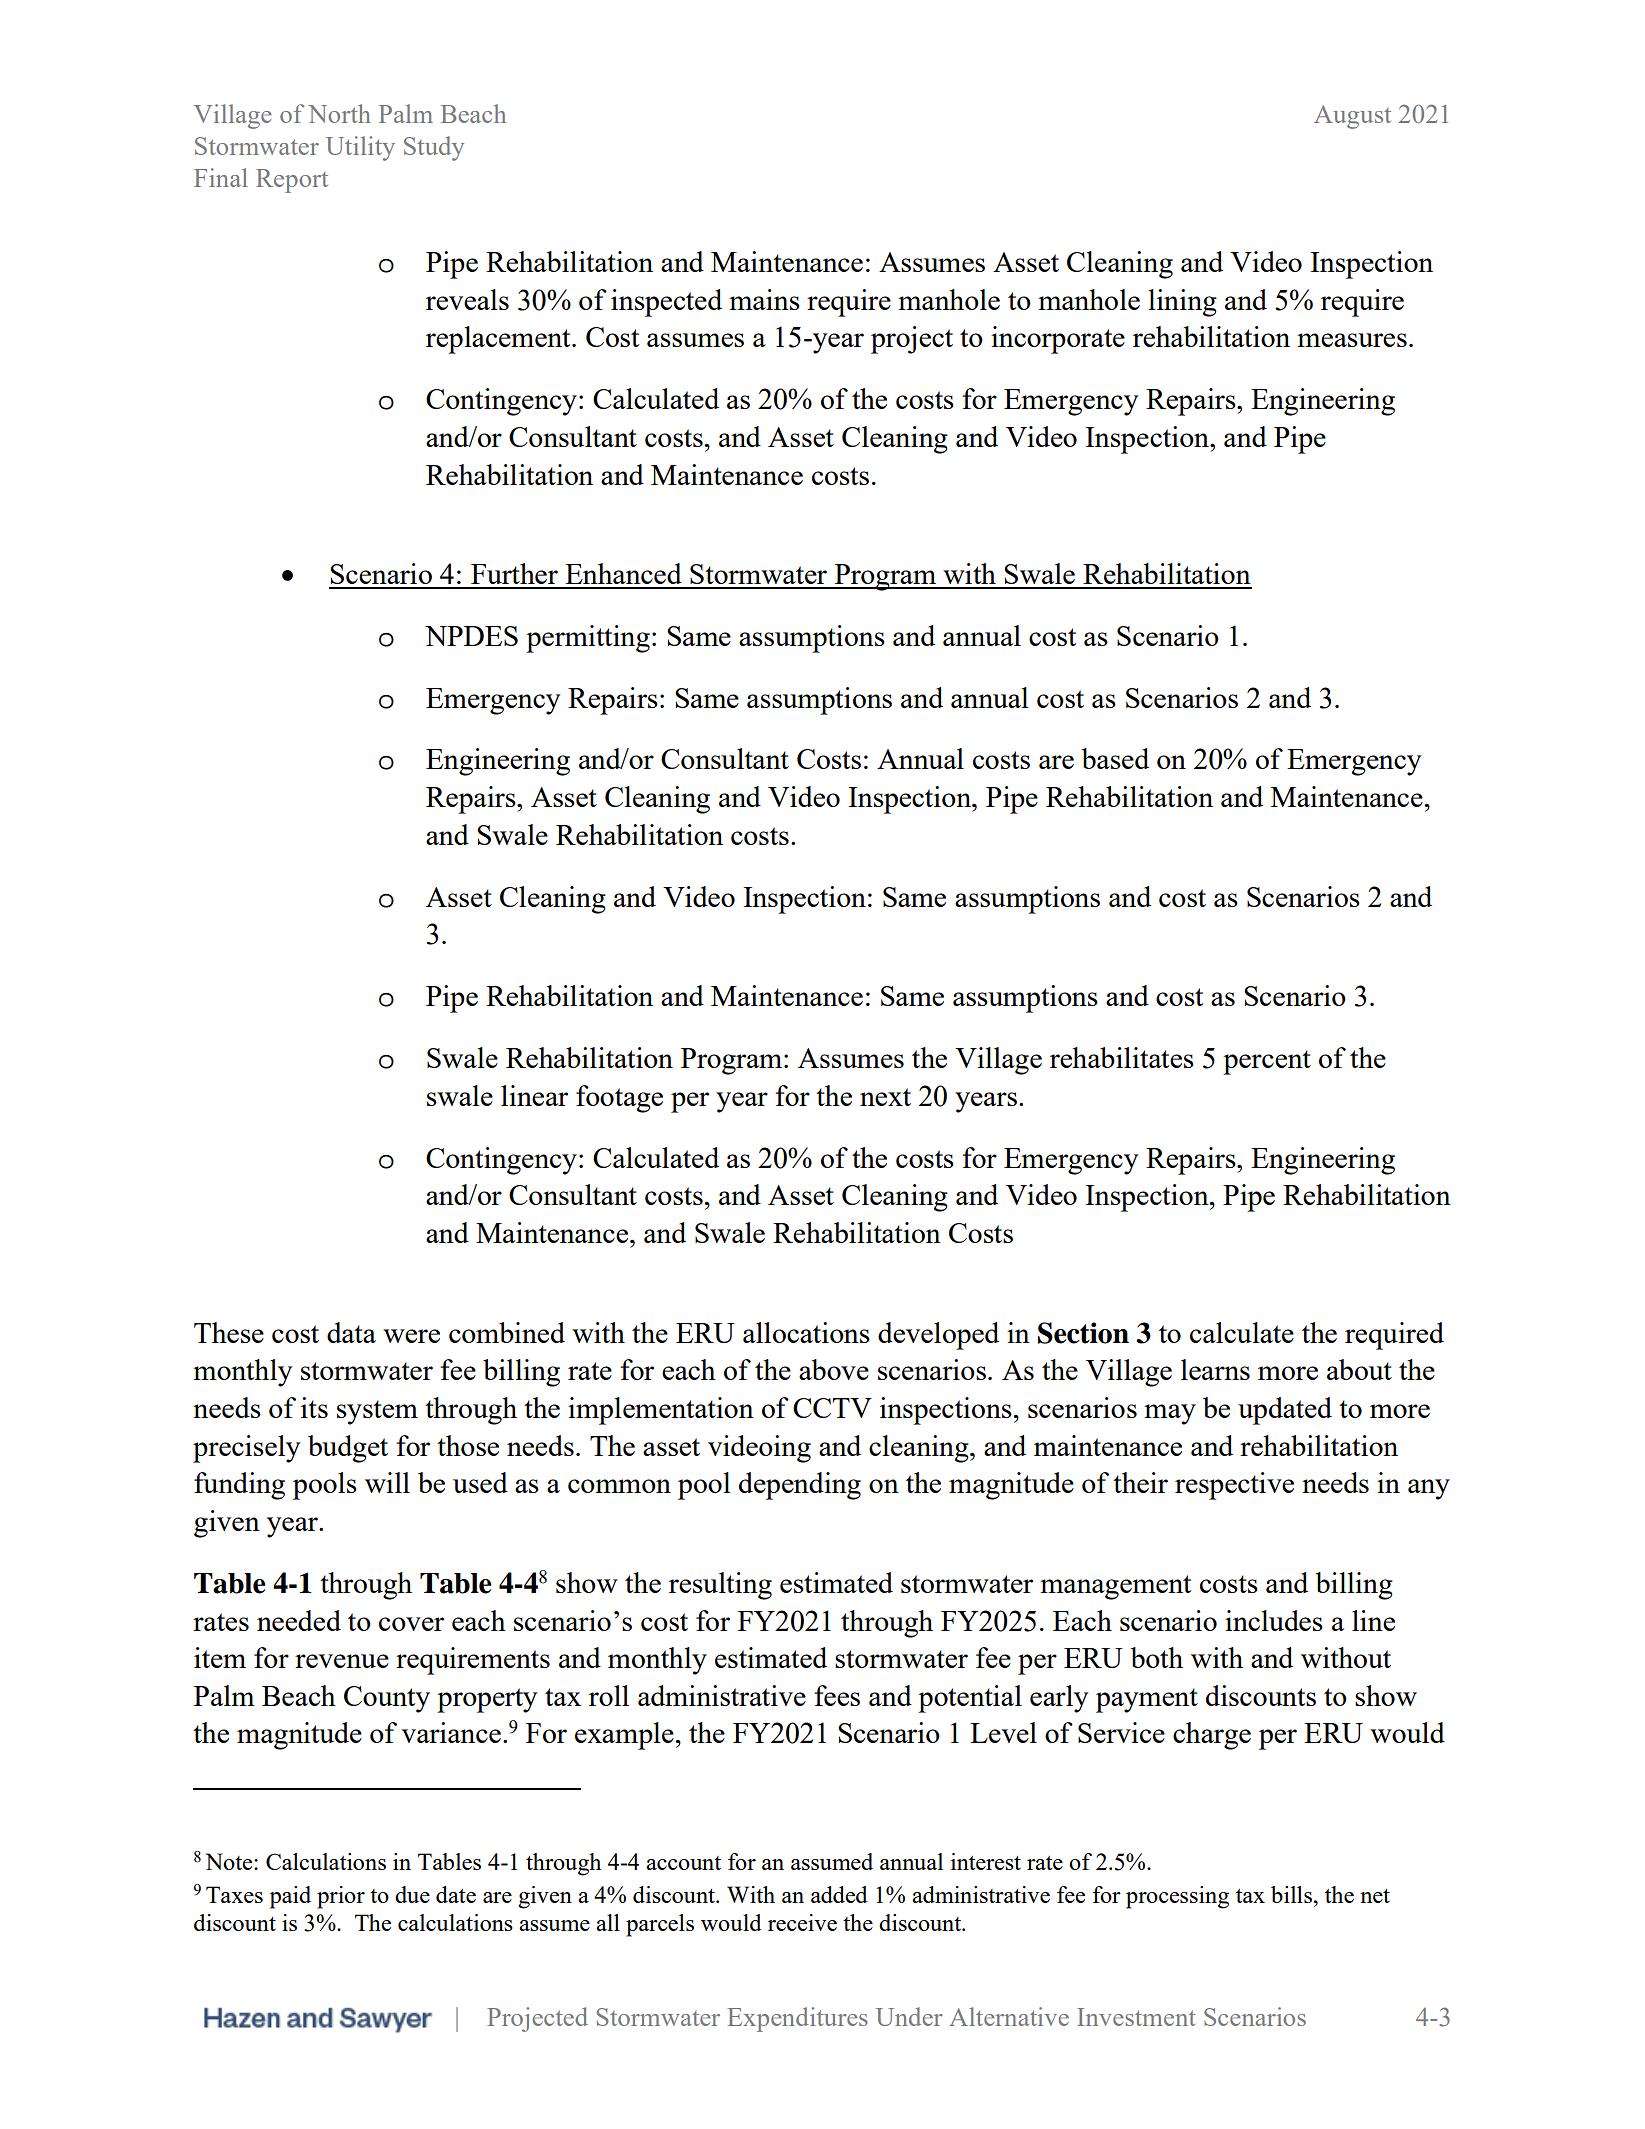 Image resolution: width=1645 pixels, height=2129 pixels. I want to click on Utility, so click(360, 148).
